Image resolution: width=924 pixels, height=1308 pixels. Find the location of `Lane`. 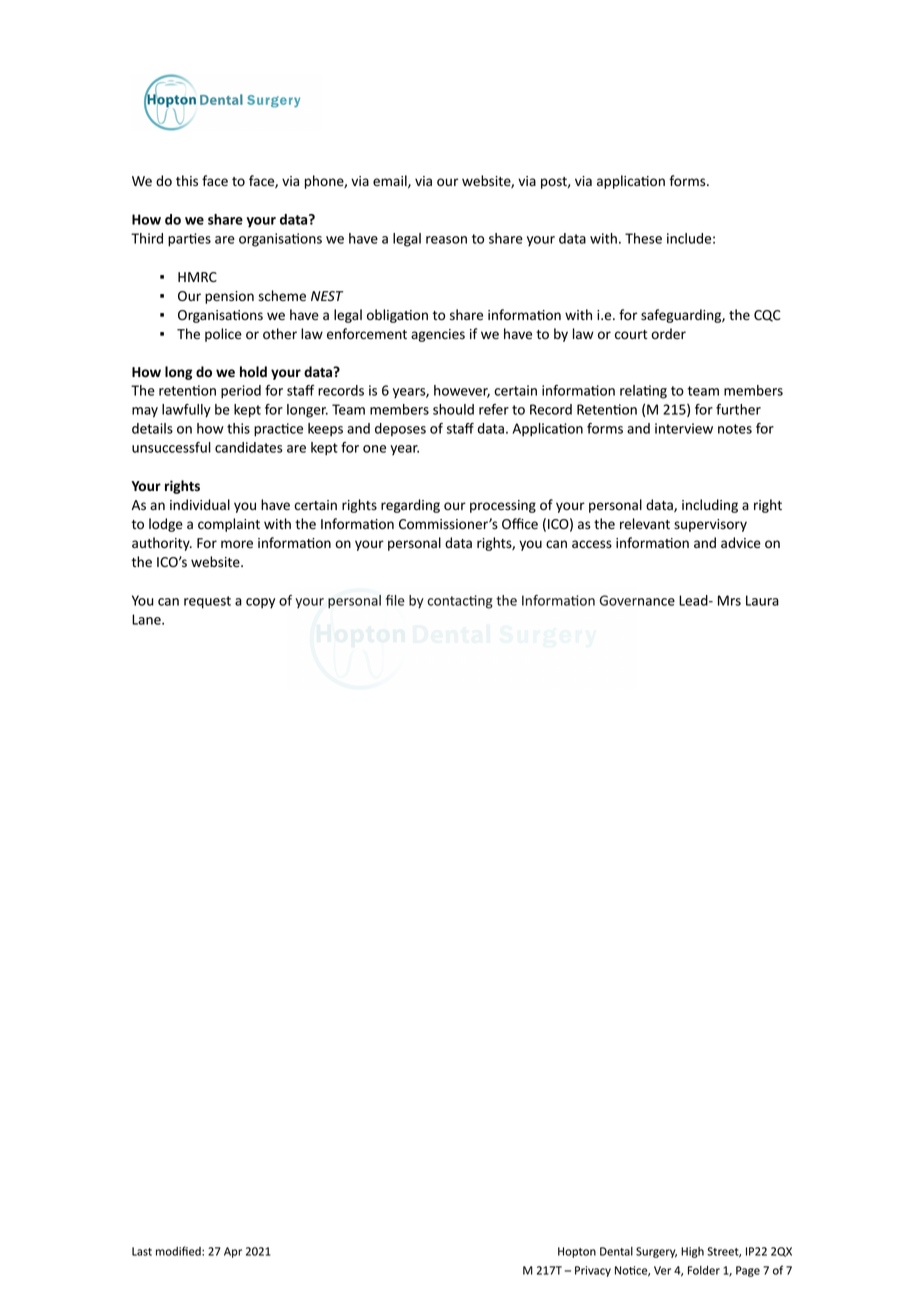

Lane is located at coordinates (147, 619).
